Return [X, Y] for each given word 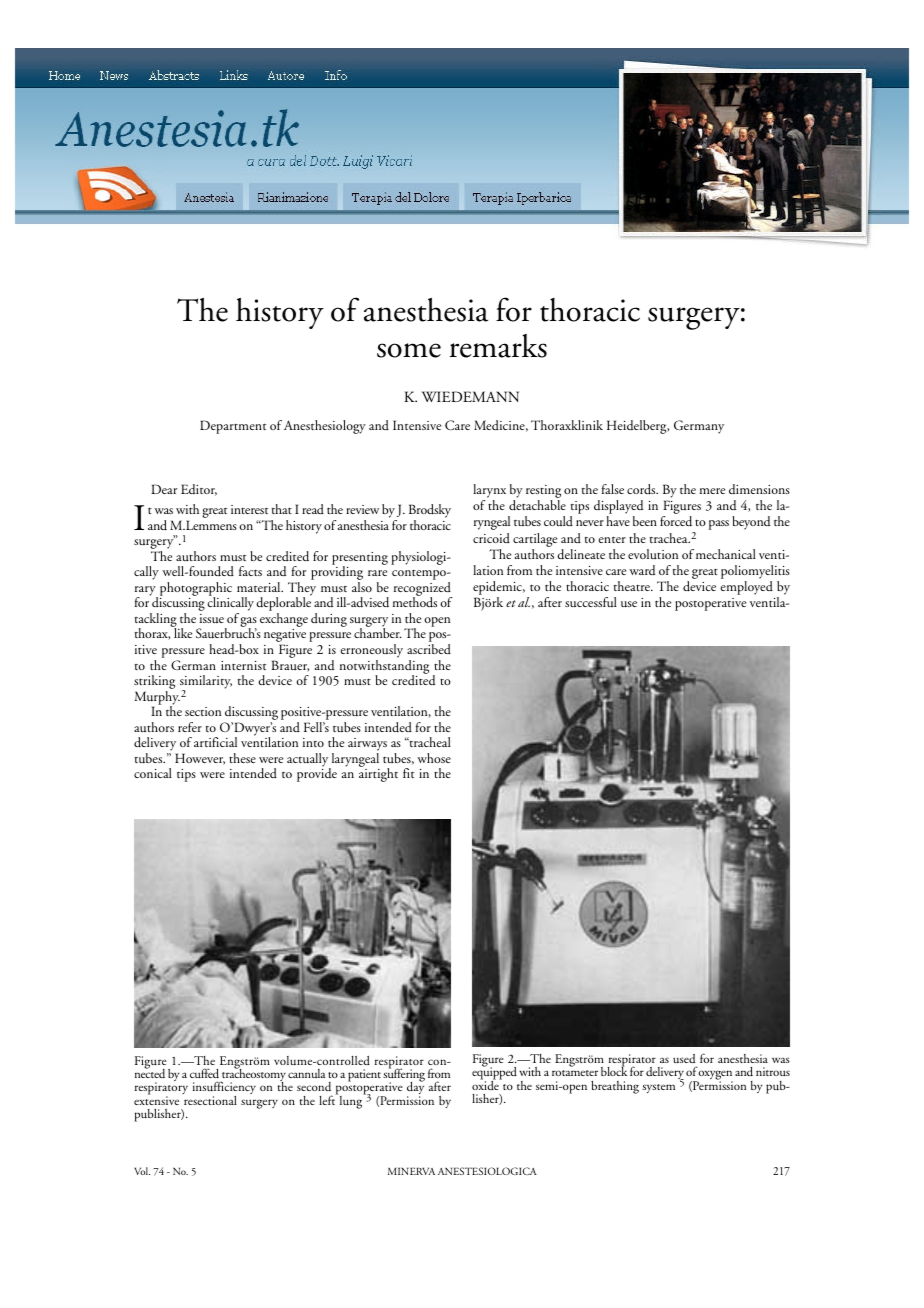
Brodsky [430, 512]
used [685, 1060]
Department [233, 427]
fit [408, 773]
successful [591, 602]
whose [434, 758]
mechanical [726, 554]
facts [250, 571]
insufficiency [224, 1089]
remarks [498, 346]
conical [153, 773]
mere [712, 491]
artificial [215, 742]
